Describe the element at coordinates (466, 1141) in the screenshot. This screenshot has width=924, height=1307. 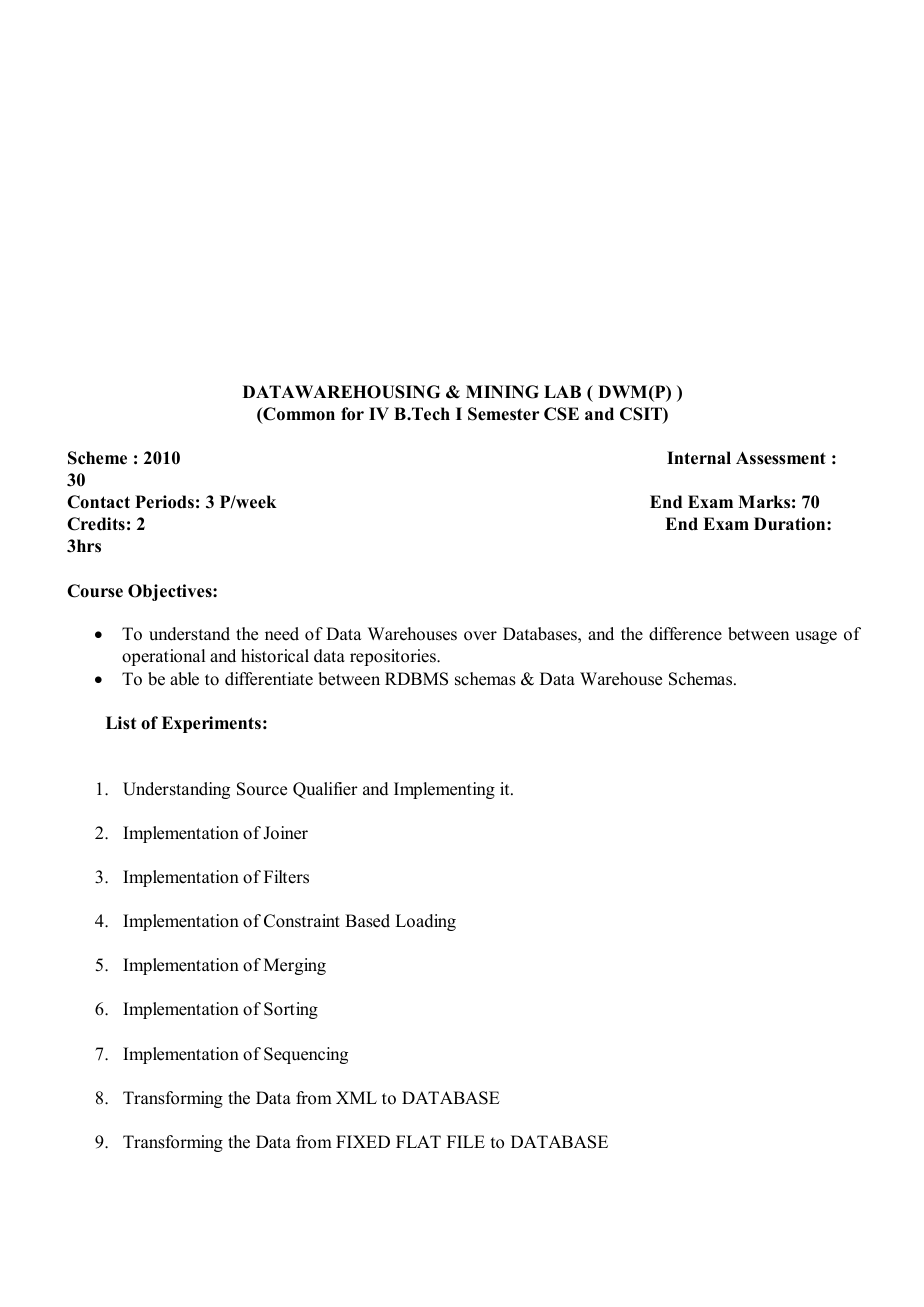
I see `FILE` at that location.
